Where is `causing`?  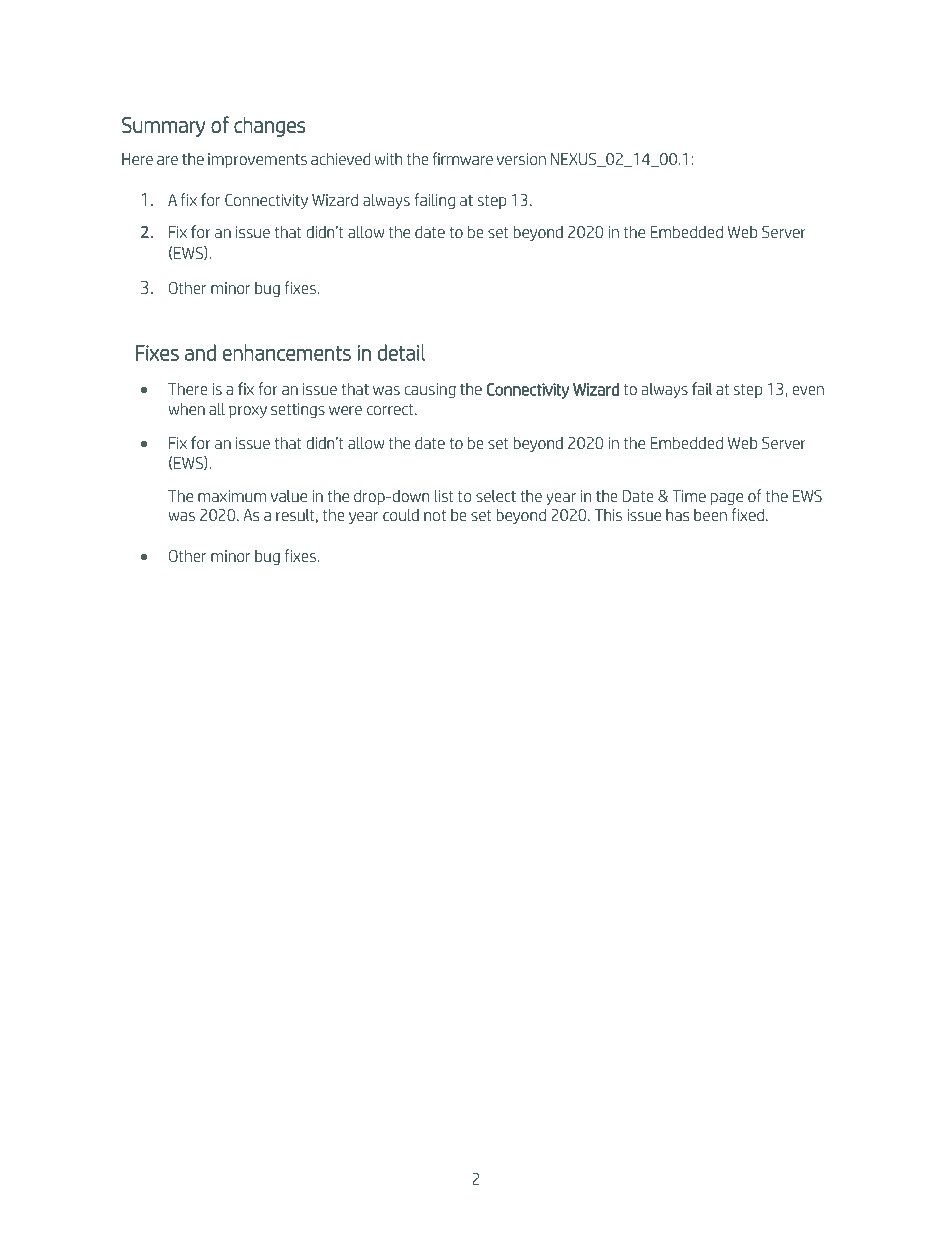
causing is located at coordinates (430, 390).
